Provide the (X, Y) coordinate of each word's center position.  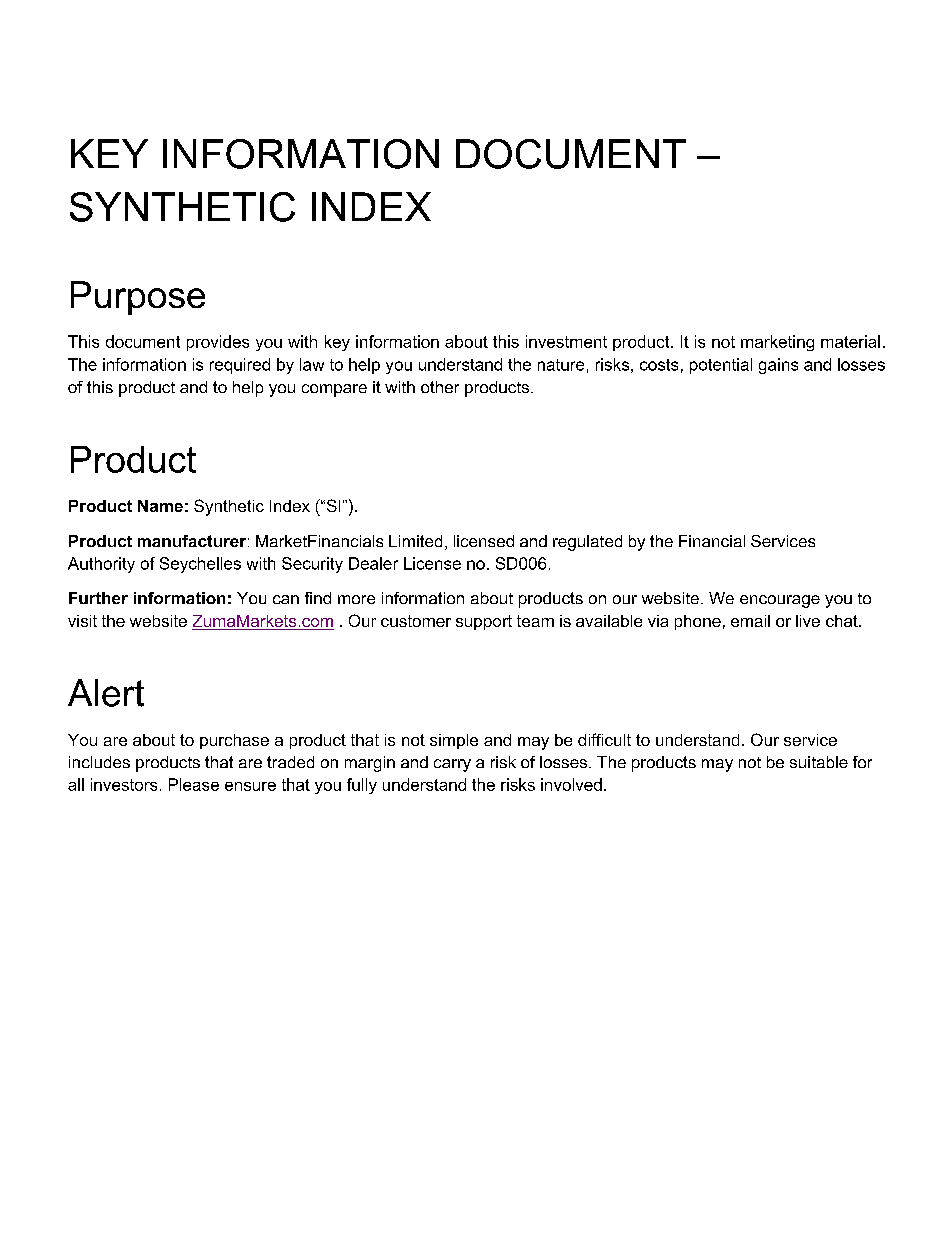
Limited (415, 541)
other (440, 387)
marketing (777, 343)
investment (566, 341)
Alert (106, 693)
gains (778, 366)
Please (194, 784)
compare (334, 390)
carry (452, 765)
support (484, 622)
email (750, 621)
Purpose (138, 298)
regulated (587, 543)
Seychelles (200, 565)
